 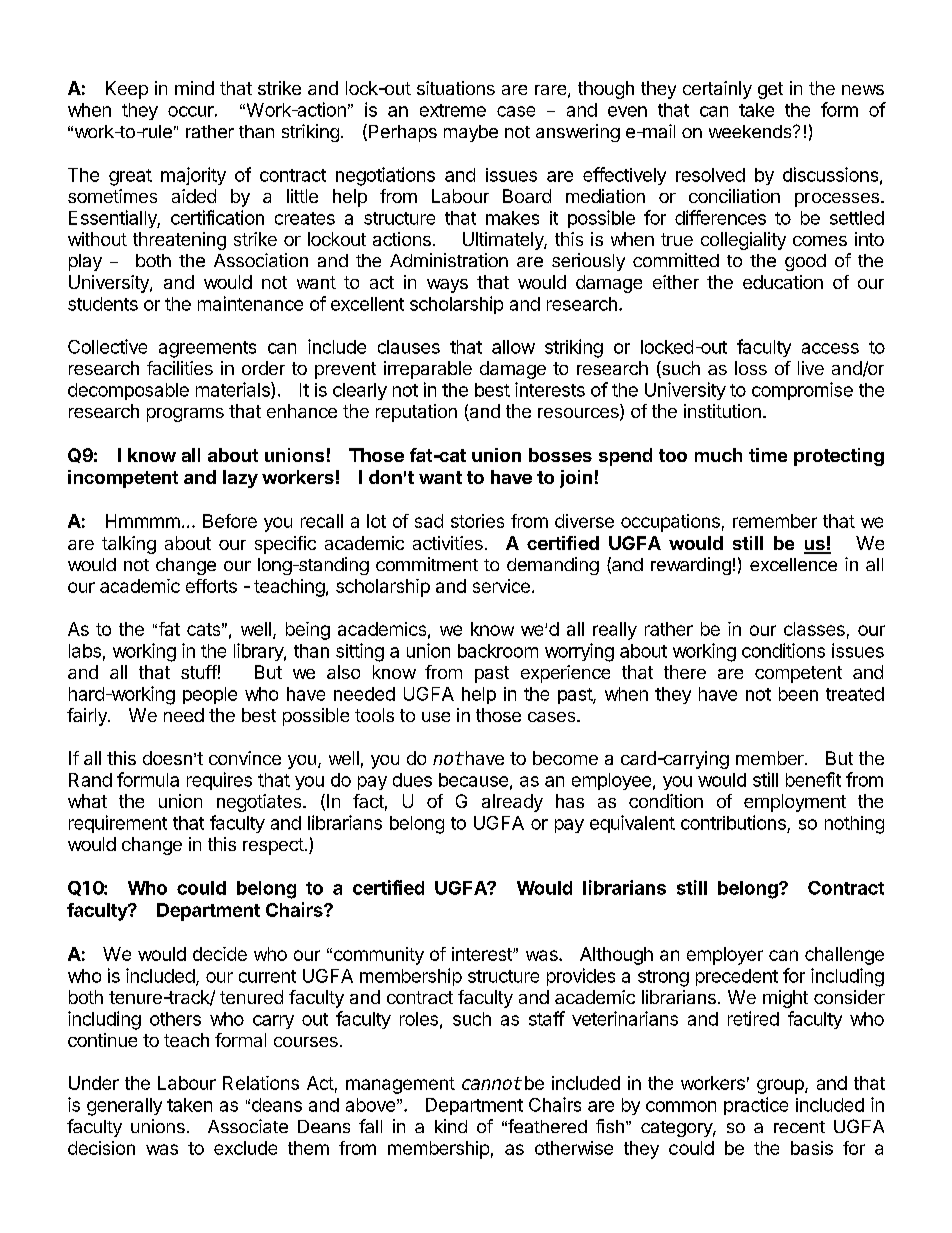 What do you see at coordinates (471, 133) in the document?
I see `maybe` at bounding box center [471, 133].
